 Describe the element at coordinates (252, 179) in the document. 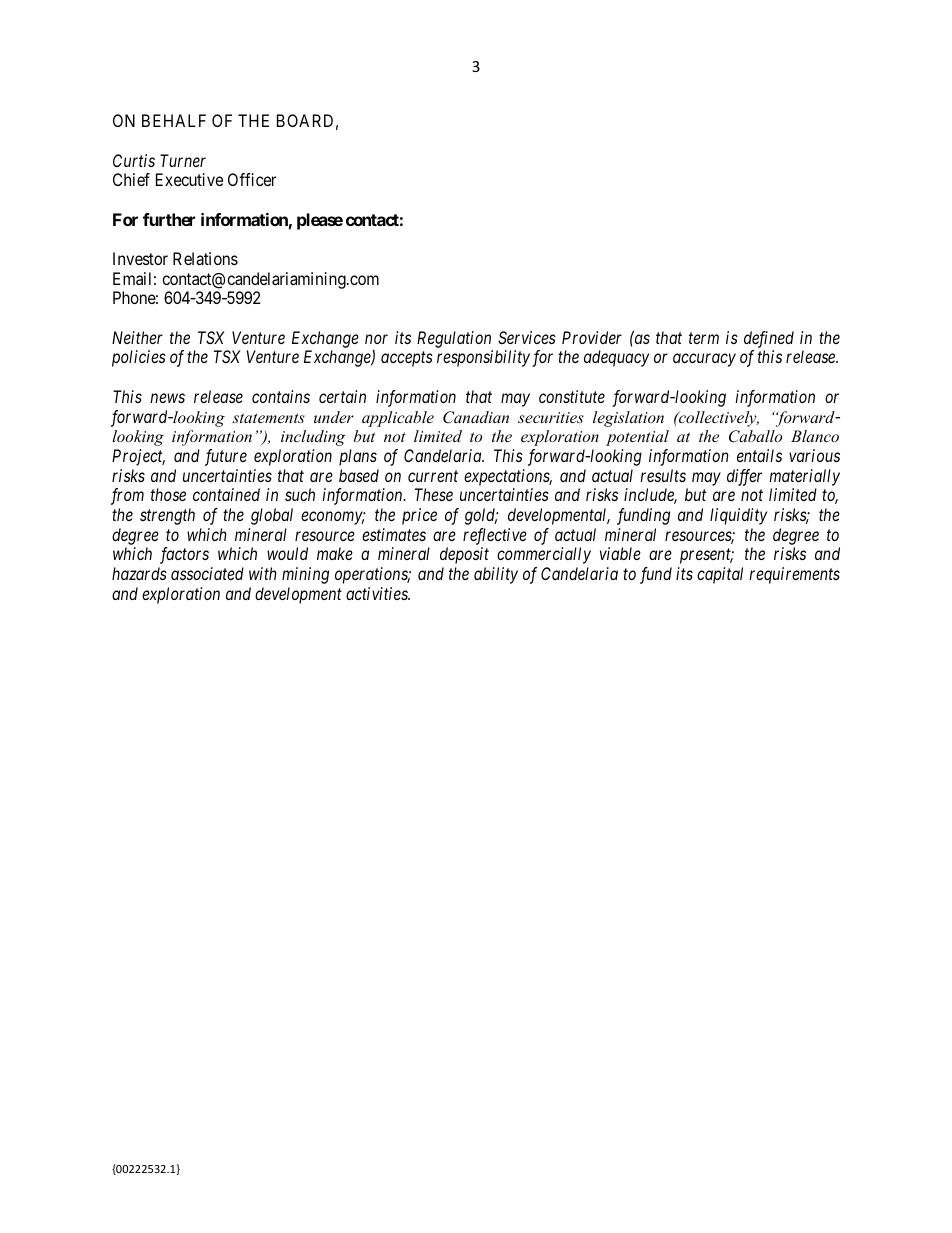

I see `Officer` at that location.
